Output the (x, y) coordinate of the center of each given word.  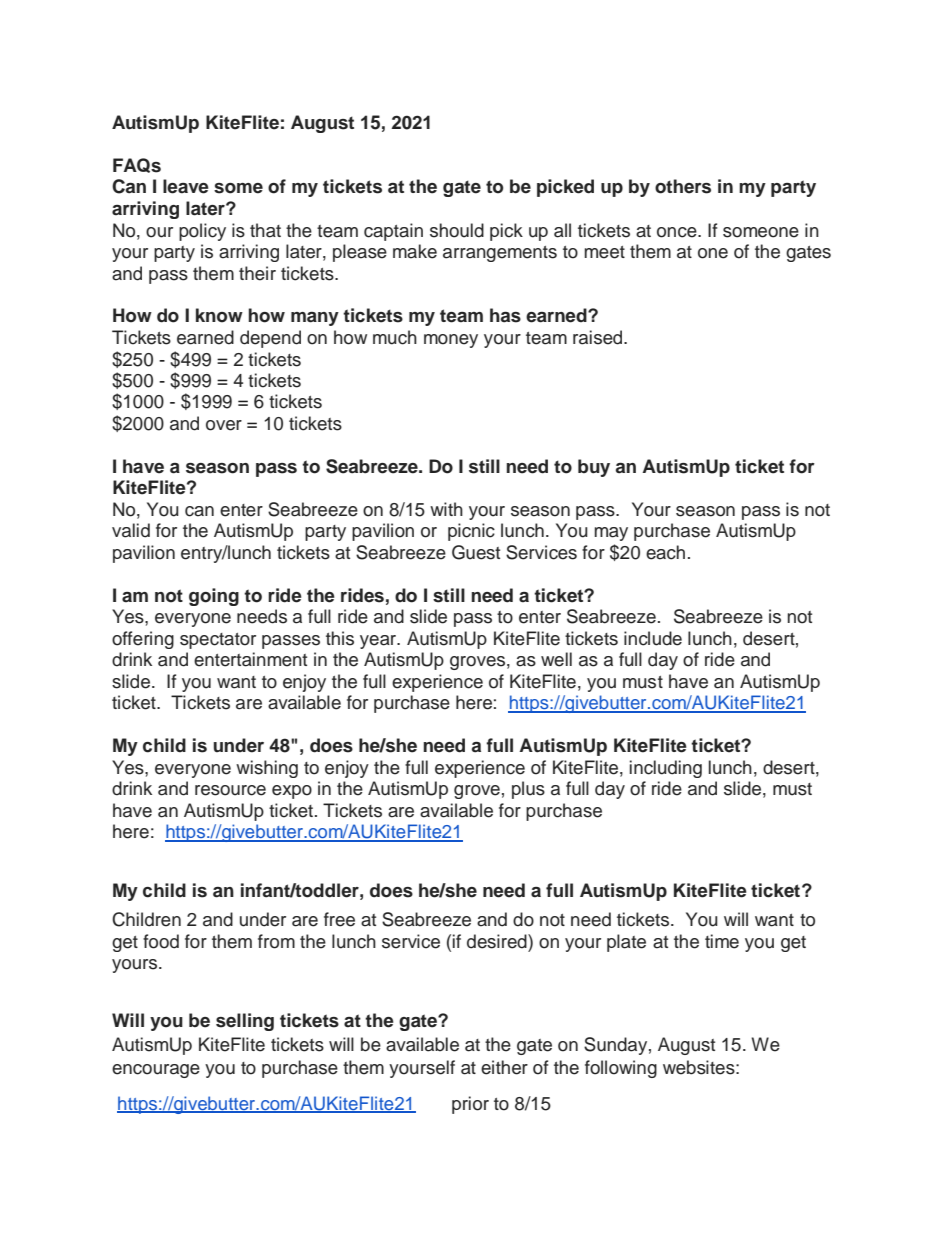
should (457, 230)
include (653, 638)
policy (202, 232)
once (678, 232)
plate (626, 943)
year (379, 642)
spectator (218, 641)
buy (594, 468)
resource (230, 790)
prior (470, 1105)
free (339, 919)
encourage (156, 1071)
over (224, 425)
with (446, 509)
